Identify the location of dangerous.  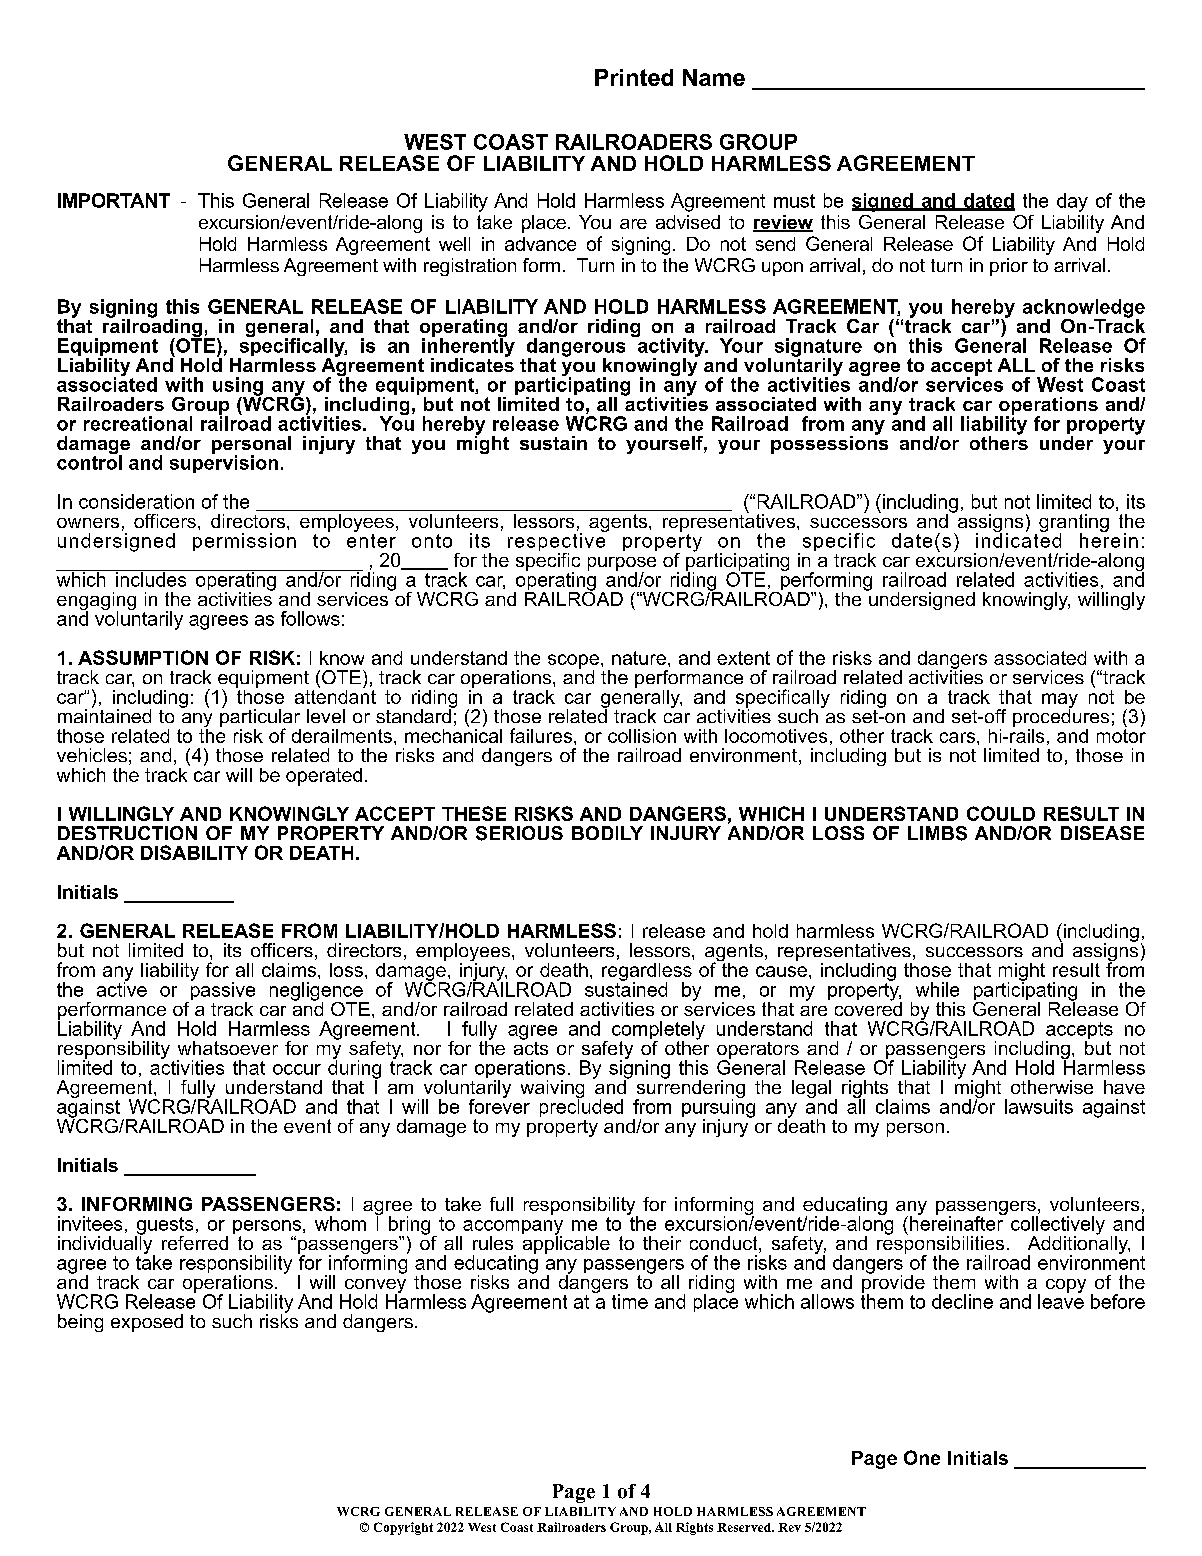
(576, 348).
